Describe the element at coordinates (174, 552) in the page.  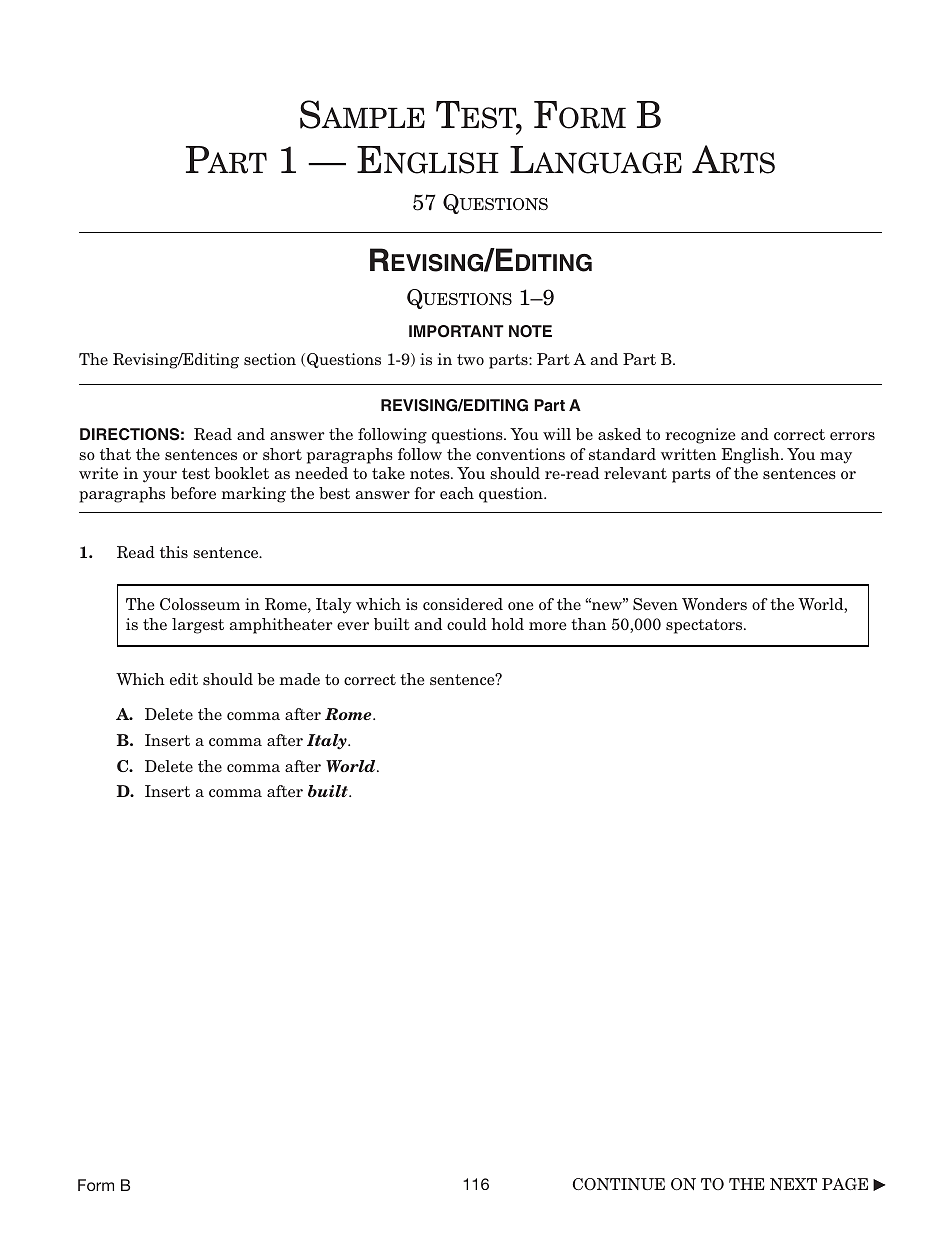
I see `this` at that location.
